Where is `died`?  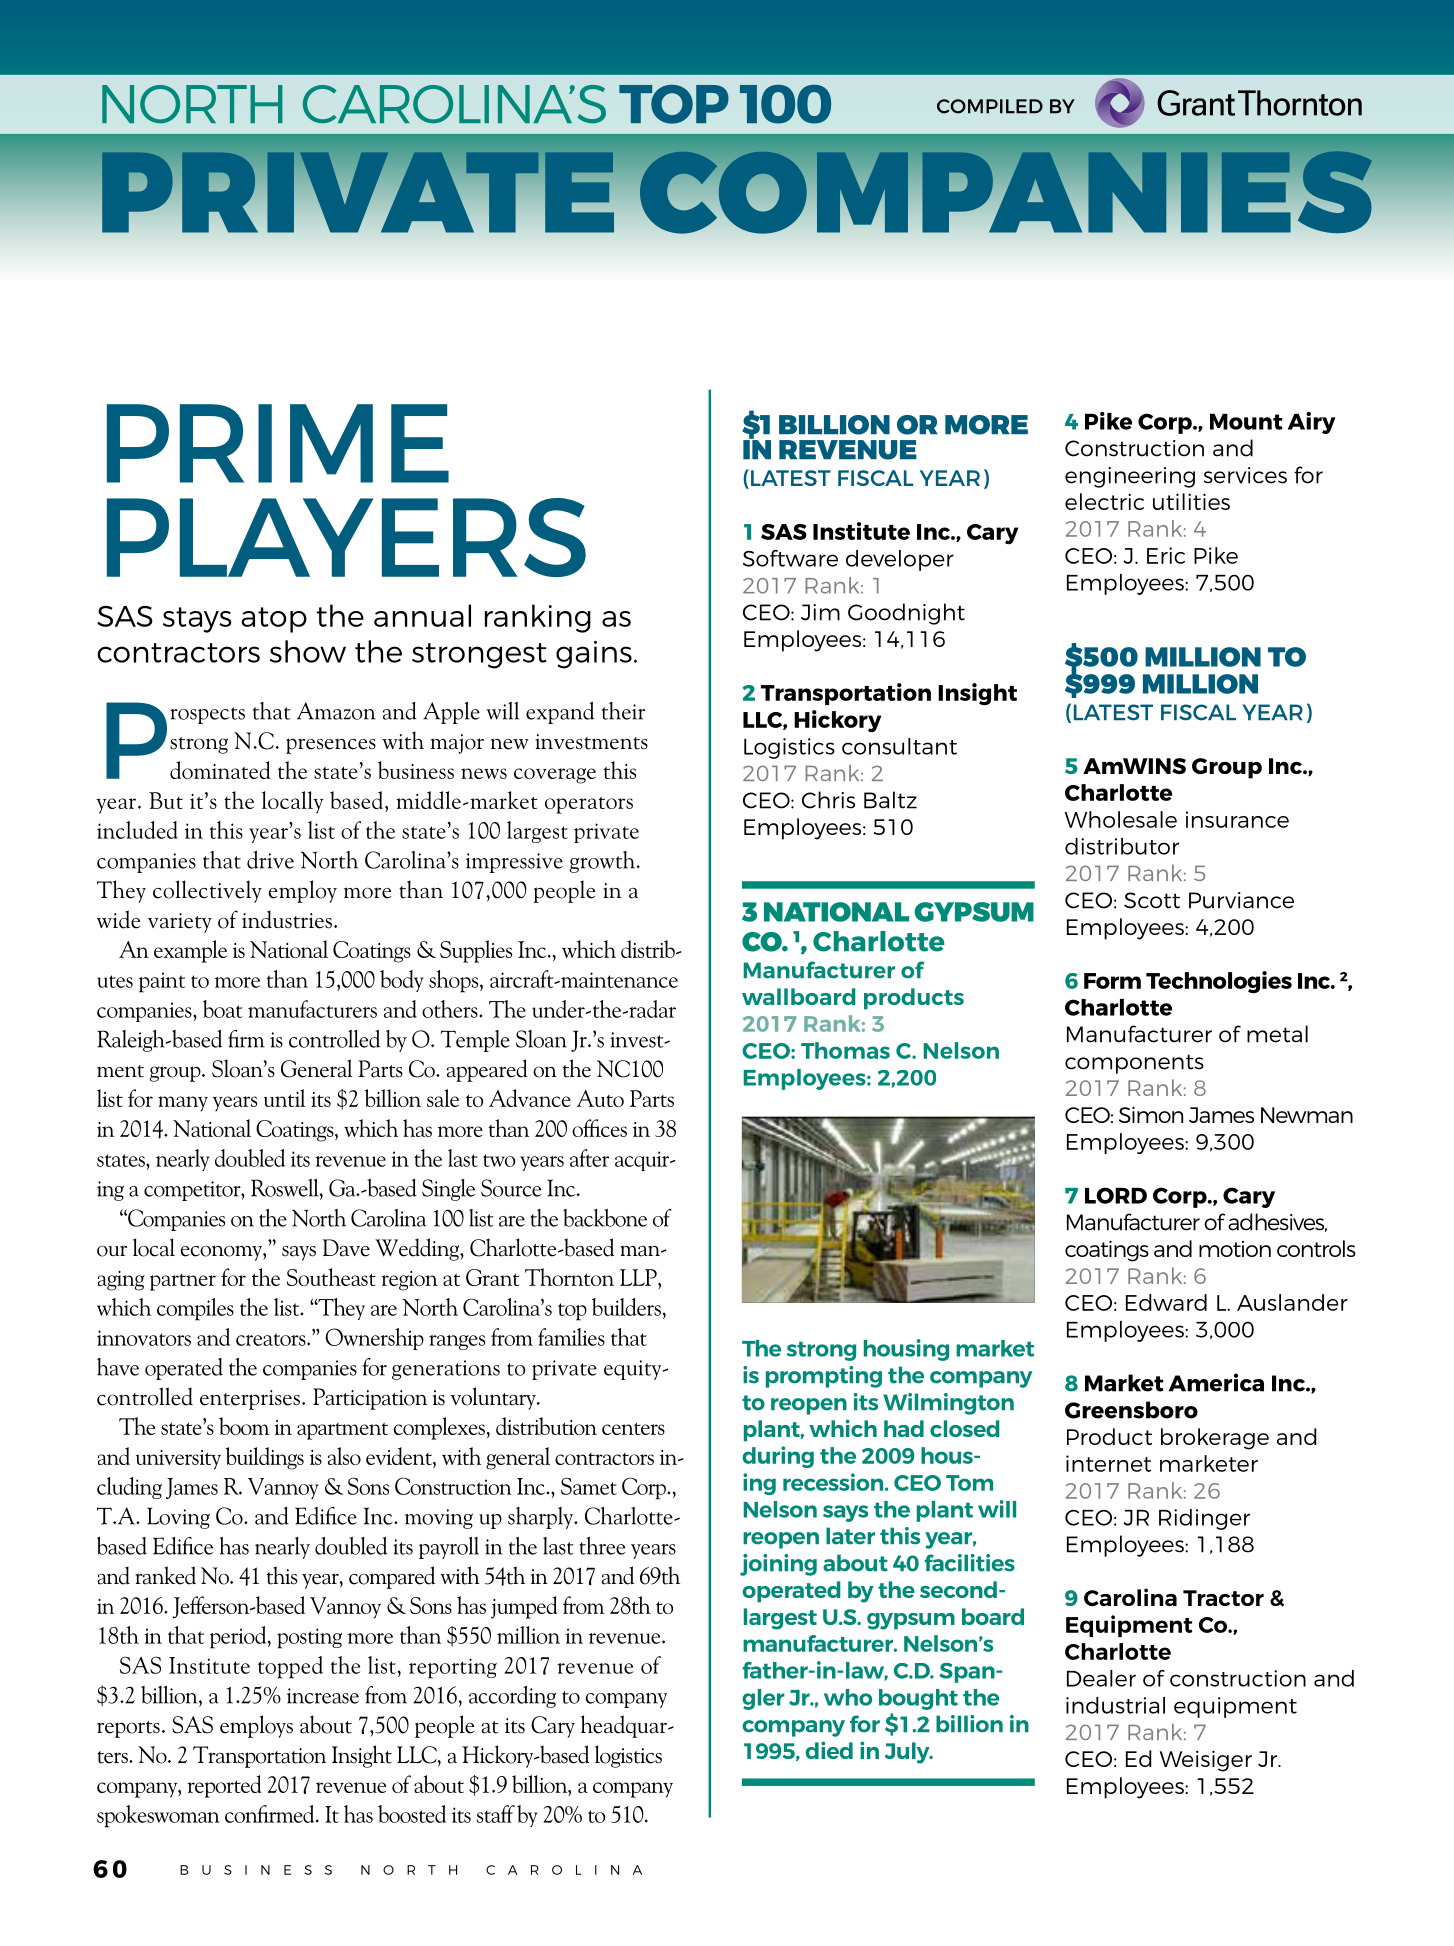
died is located at coordinates (829, 1750).
